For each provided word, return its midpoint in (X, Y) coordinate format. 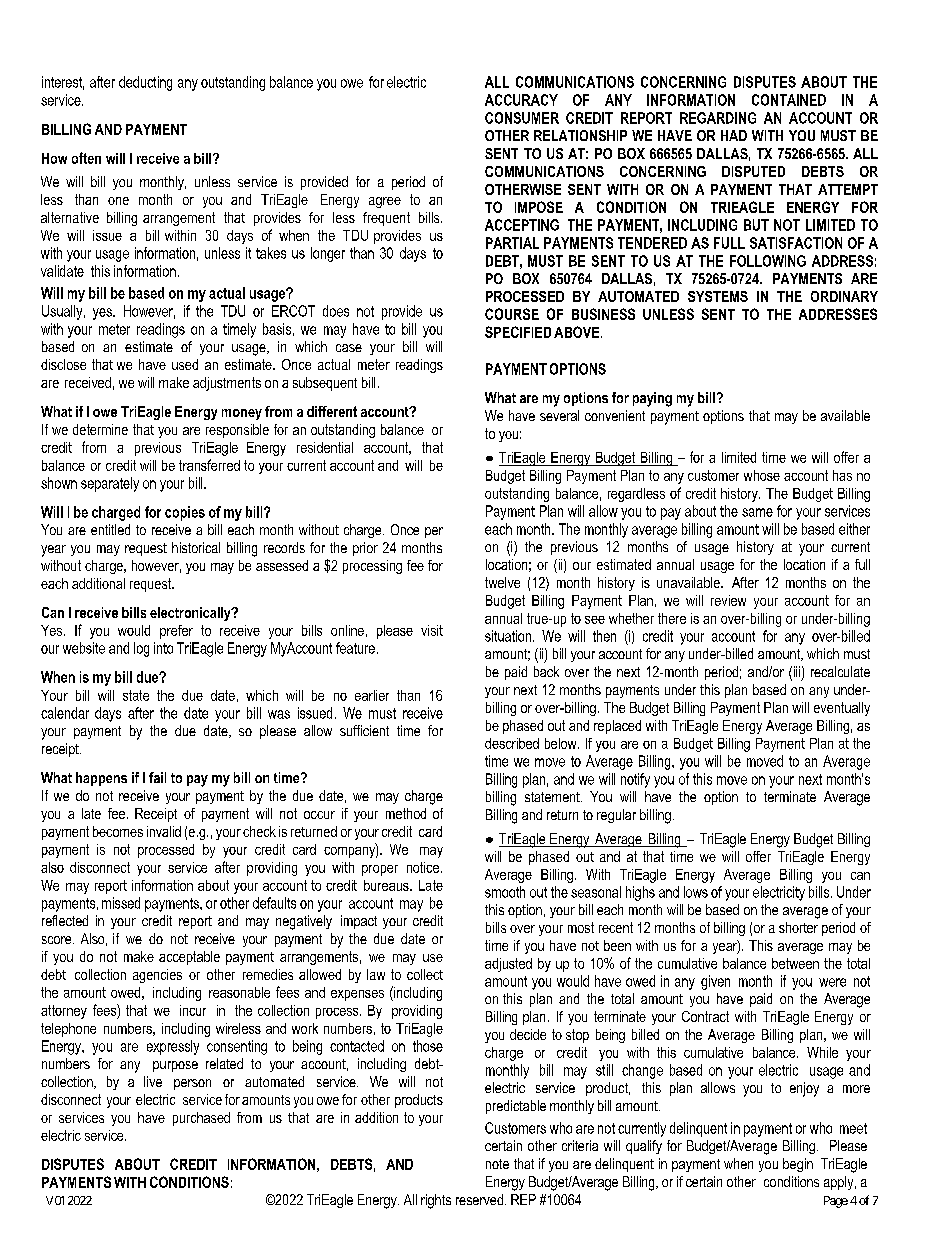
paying (652, 399)
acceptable (189, 958)
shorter (798, 927)
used (185, 364)
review (728, 600)
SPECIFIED (518, 332)
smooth (505, 892)
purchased (201, 1119)
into (163, 648)
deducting (145, 83)
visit (432, 630)
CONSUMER (522, 118)
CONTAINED (789, 100)
